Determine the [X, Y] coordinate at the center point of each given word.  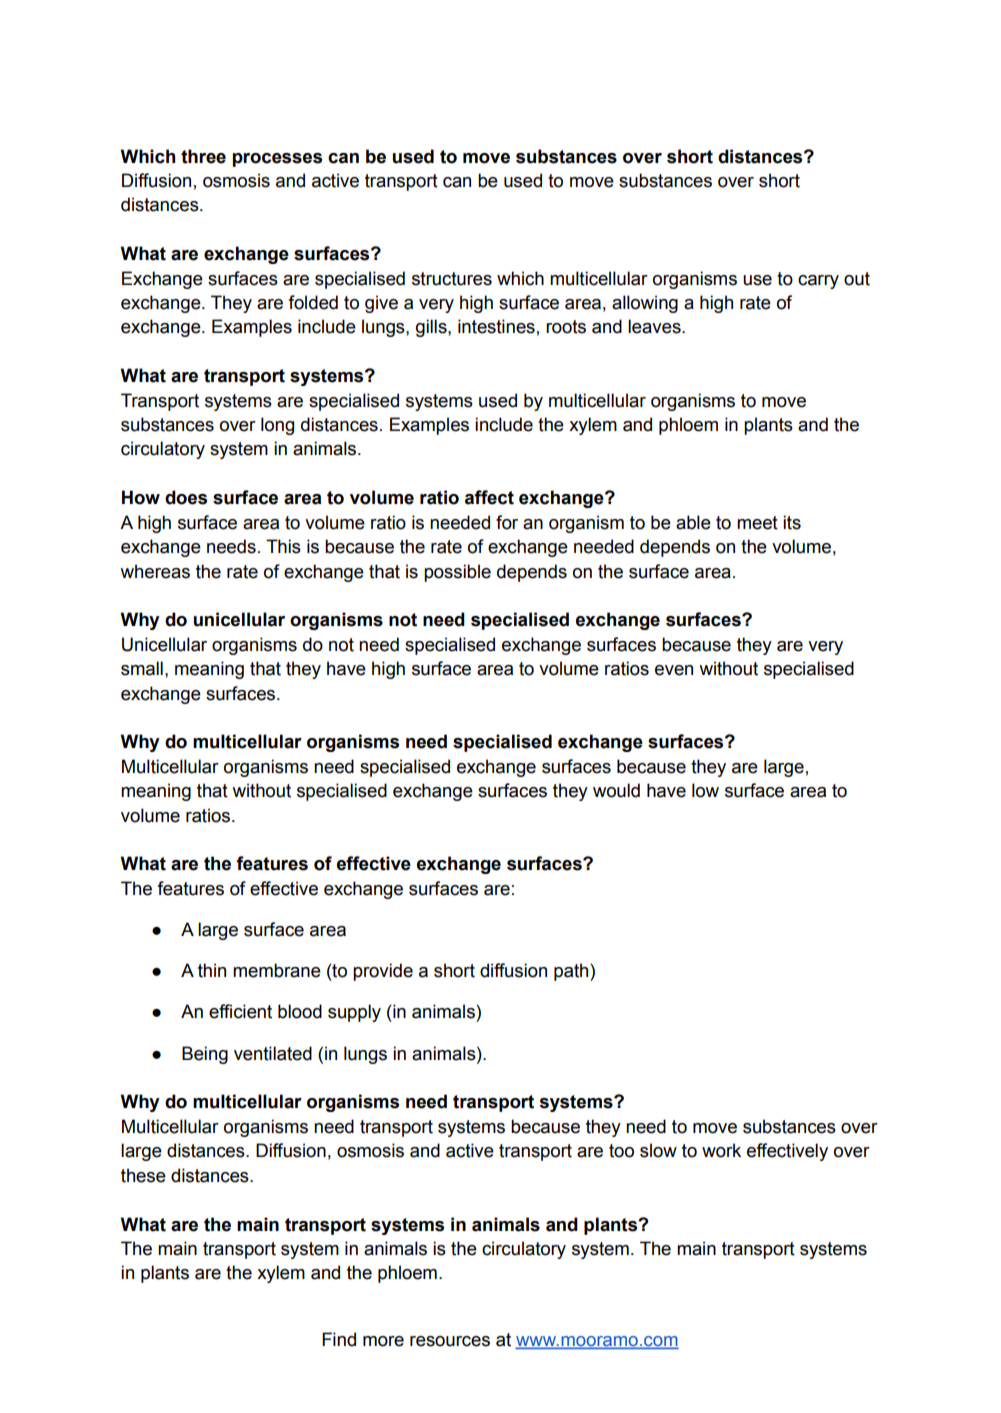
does [186, 497]
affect [489, 497]
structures [452, 279]
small [142, 668]
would [616, 790]
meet [757, 523]
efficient [240, 1011]
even [674, 670]
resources [450, 1341]
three [203, 156]
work [721, 1150]
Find [339, 1339]
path [572, 972]
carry [818, 282]
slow [658, 1150]
